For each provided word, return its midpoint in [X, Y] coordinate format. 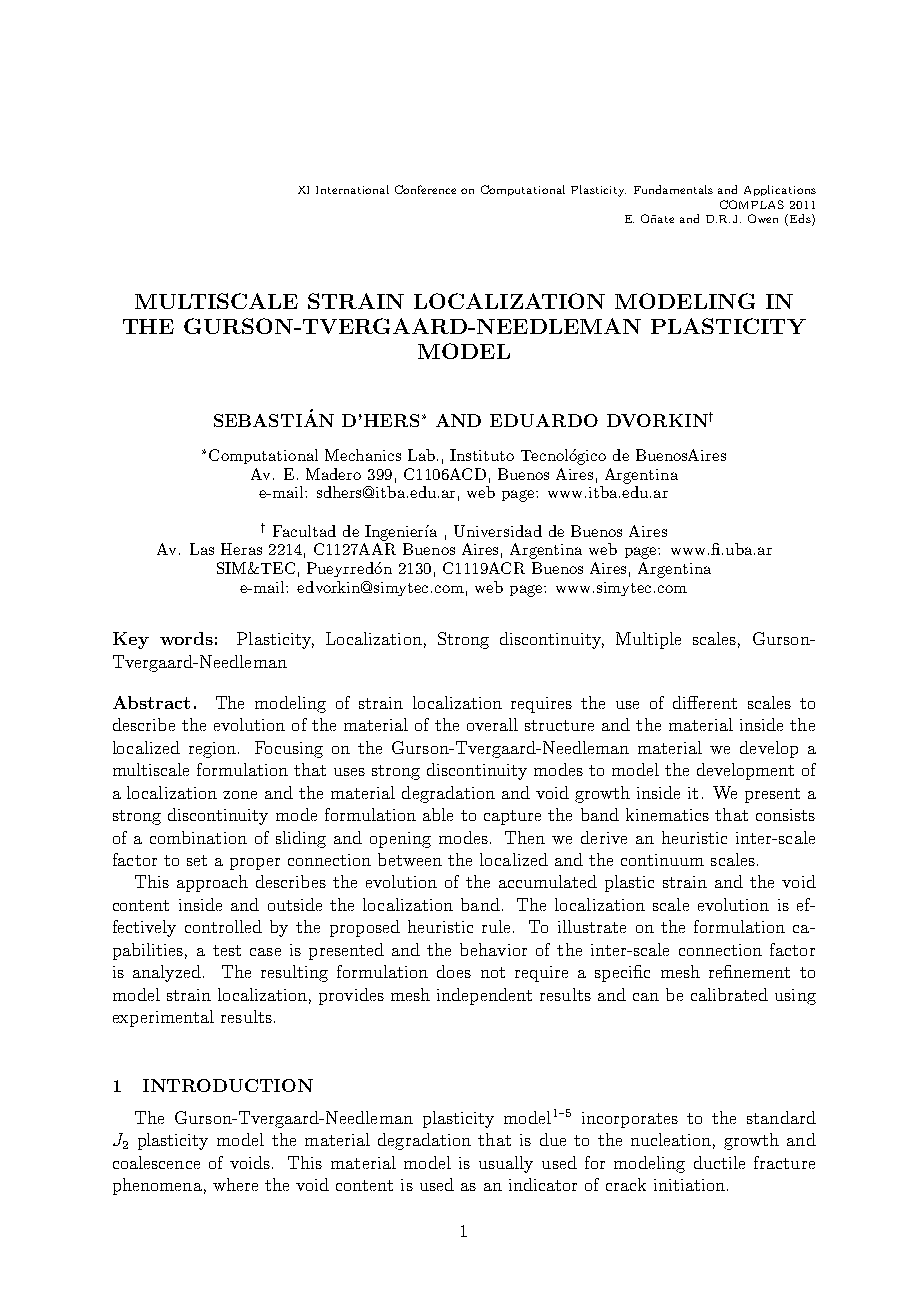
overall [492, 724]
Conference [425, 189]
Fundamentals [673, 189]
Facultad [304, 531]
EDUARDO [544, 420]
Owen [763, 218]
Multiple [648, 640]
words [186, 638]
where [235, 1184]
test [227, 950]
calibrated [729, 994]
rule [498, 926]
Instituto [482, 455]
